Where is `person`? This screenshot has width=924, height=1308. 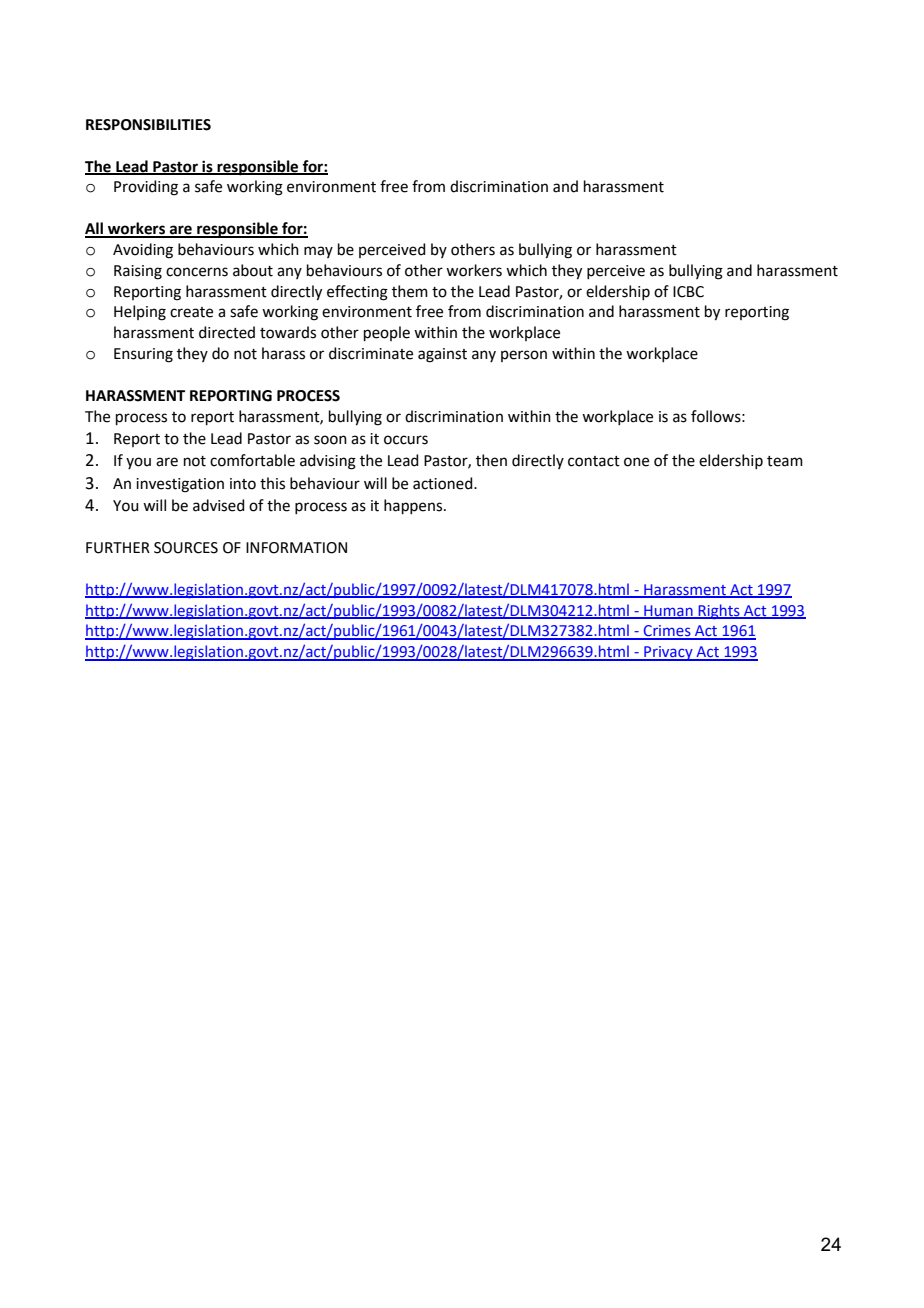 person is located at coordinates (524, 356).
